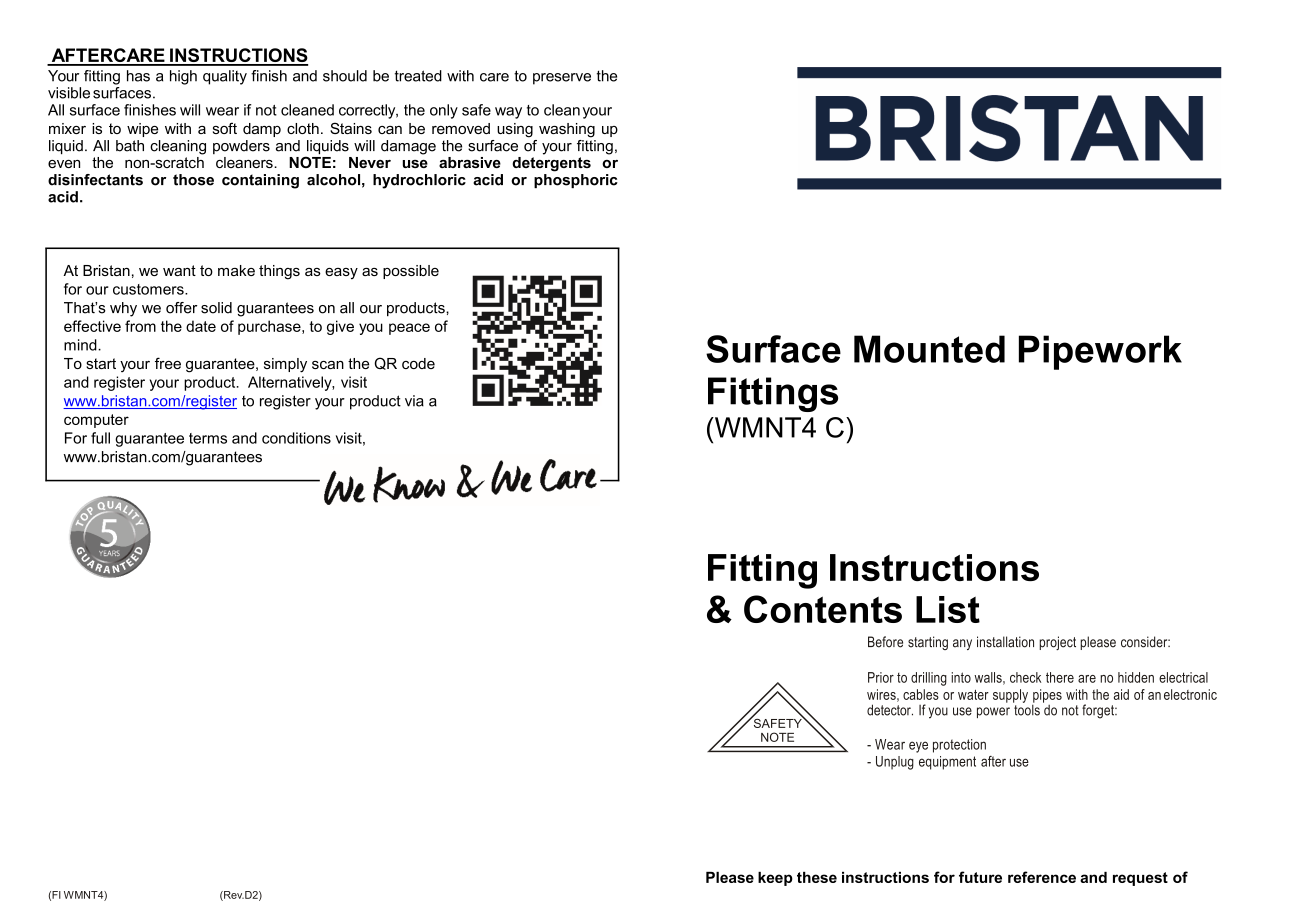  Describe the element at coordinates (414, 401) in the screenshot. I see `via` at that location.
